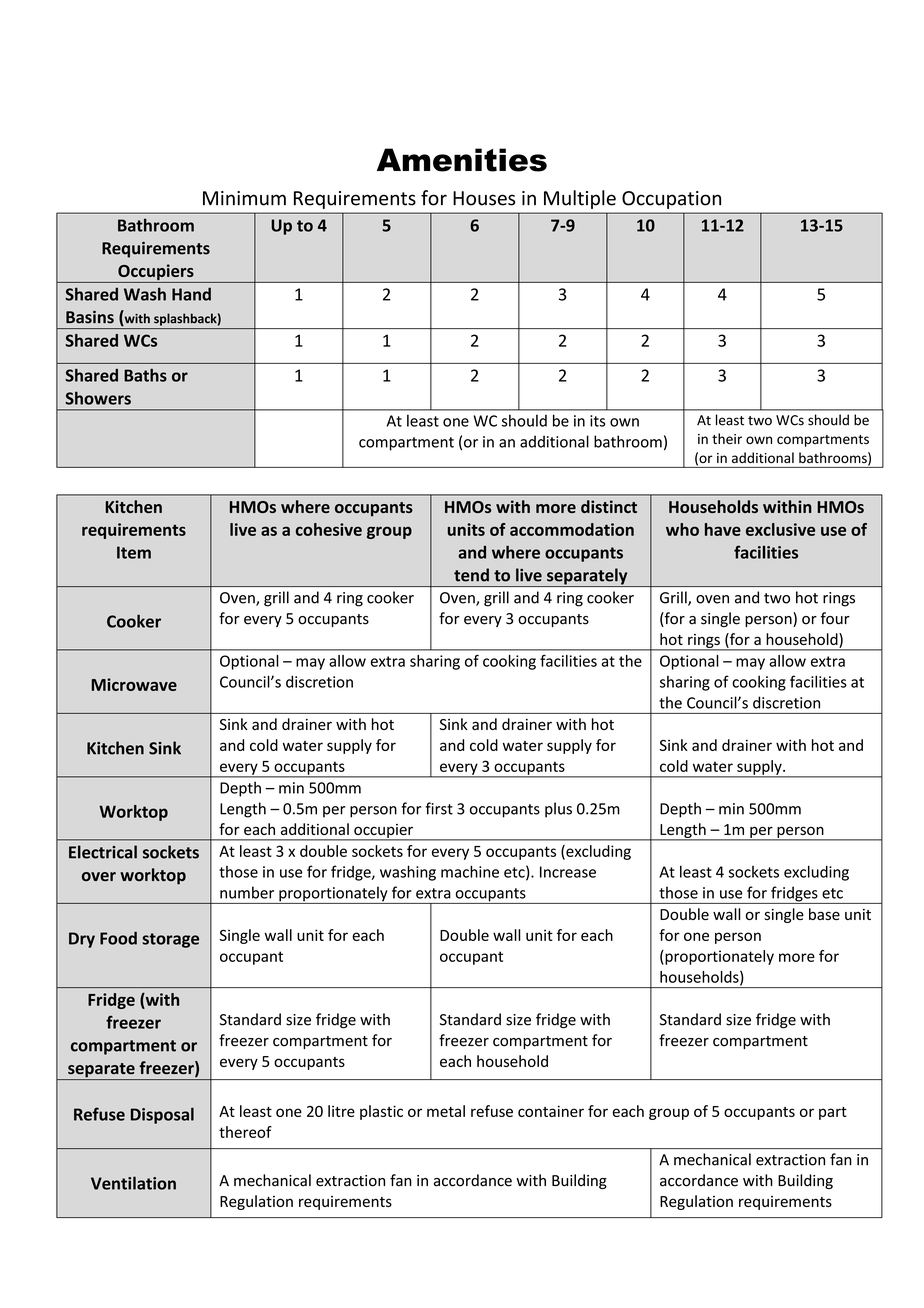  I want to click on Occupation, so click(671, 200).
